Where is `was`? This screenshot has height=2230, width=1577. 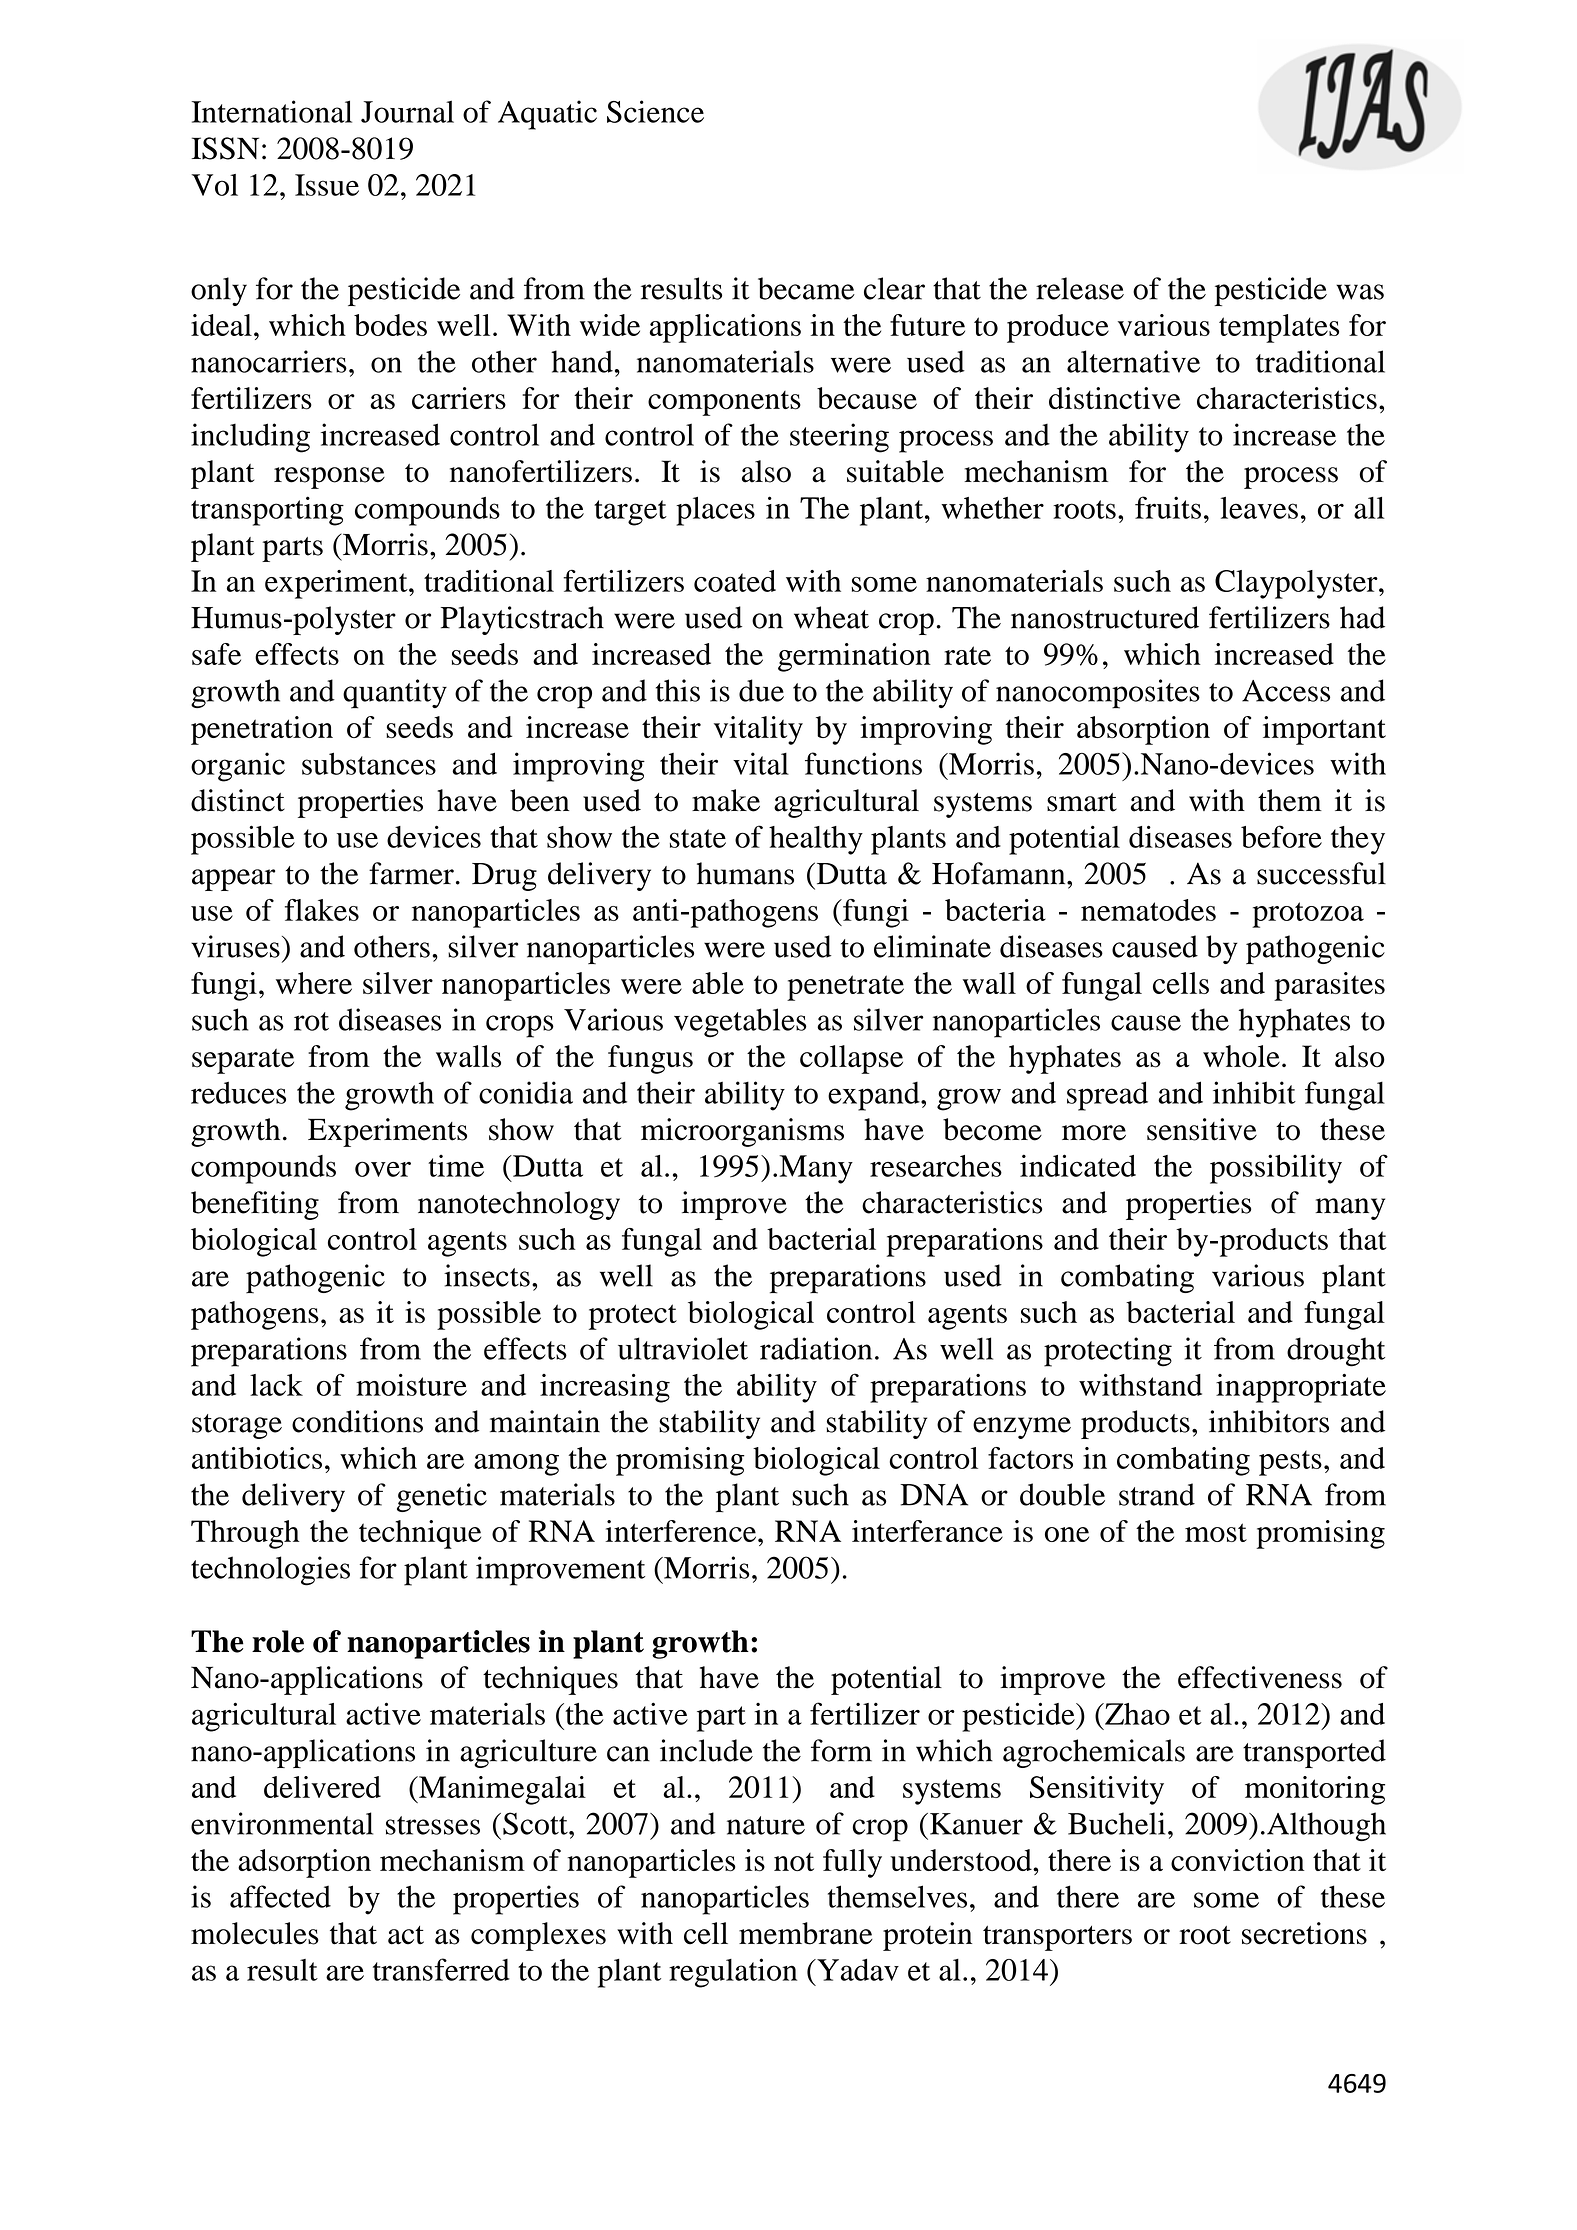
was is located at coordinates (1360, 292).
